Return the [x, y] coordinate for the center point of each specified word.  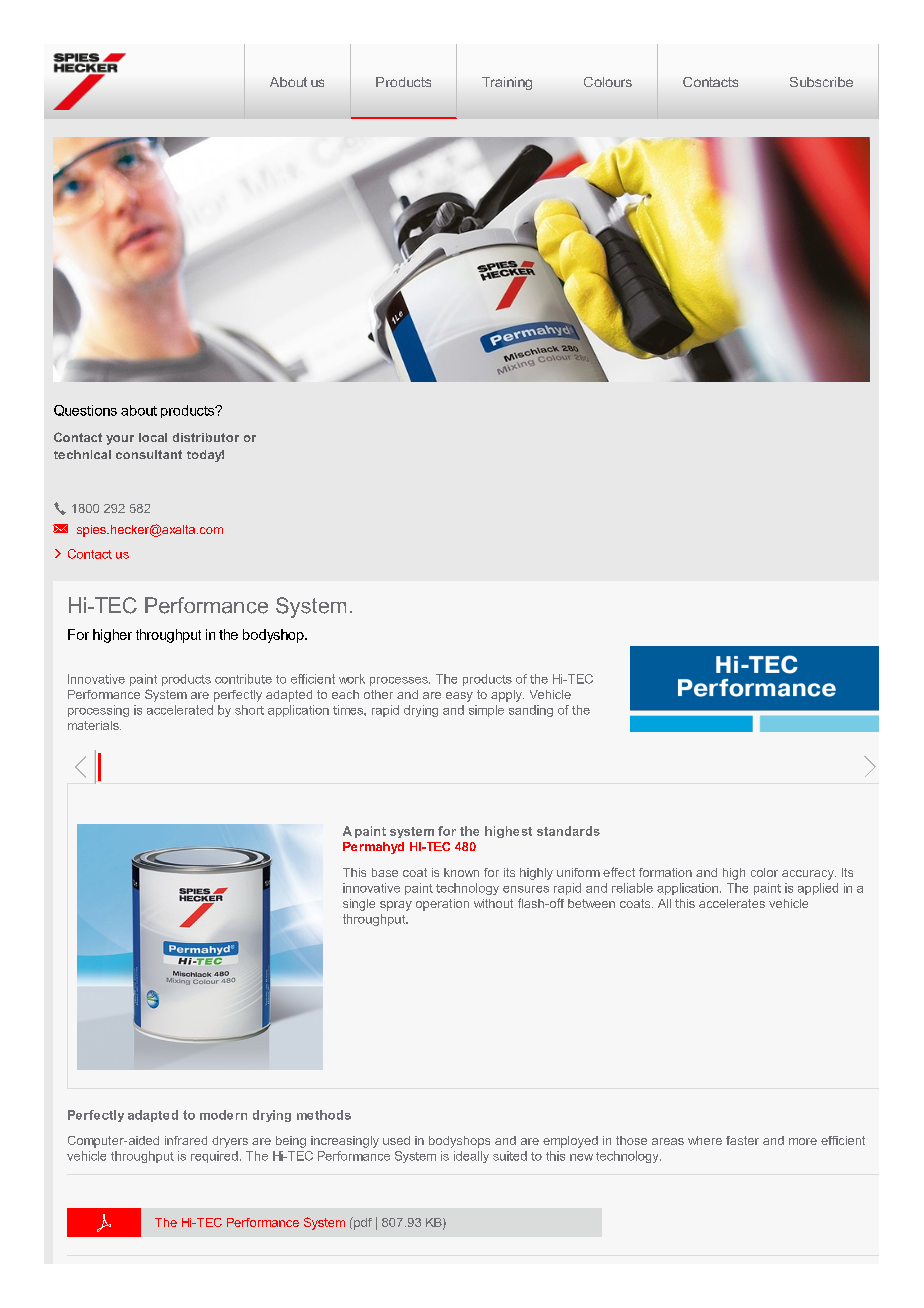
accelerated [180, 710]
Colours [608, 82]
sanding [531, 711]
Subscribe [821, 82]
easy [459, 697]
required [214, 1157]
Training [507, 83]
